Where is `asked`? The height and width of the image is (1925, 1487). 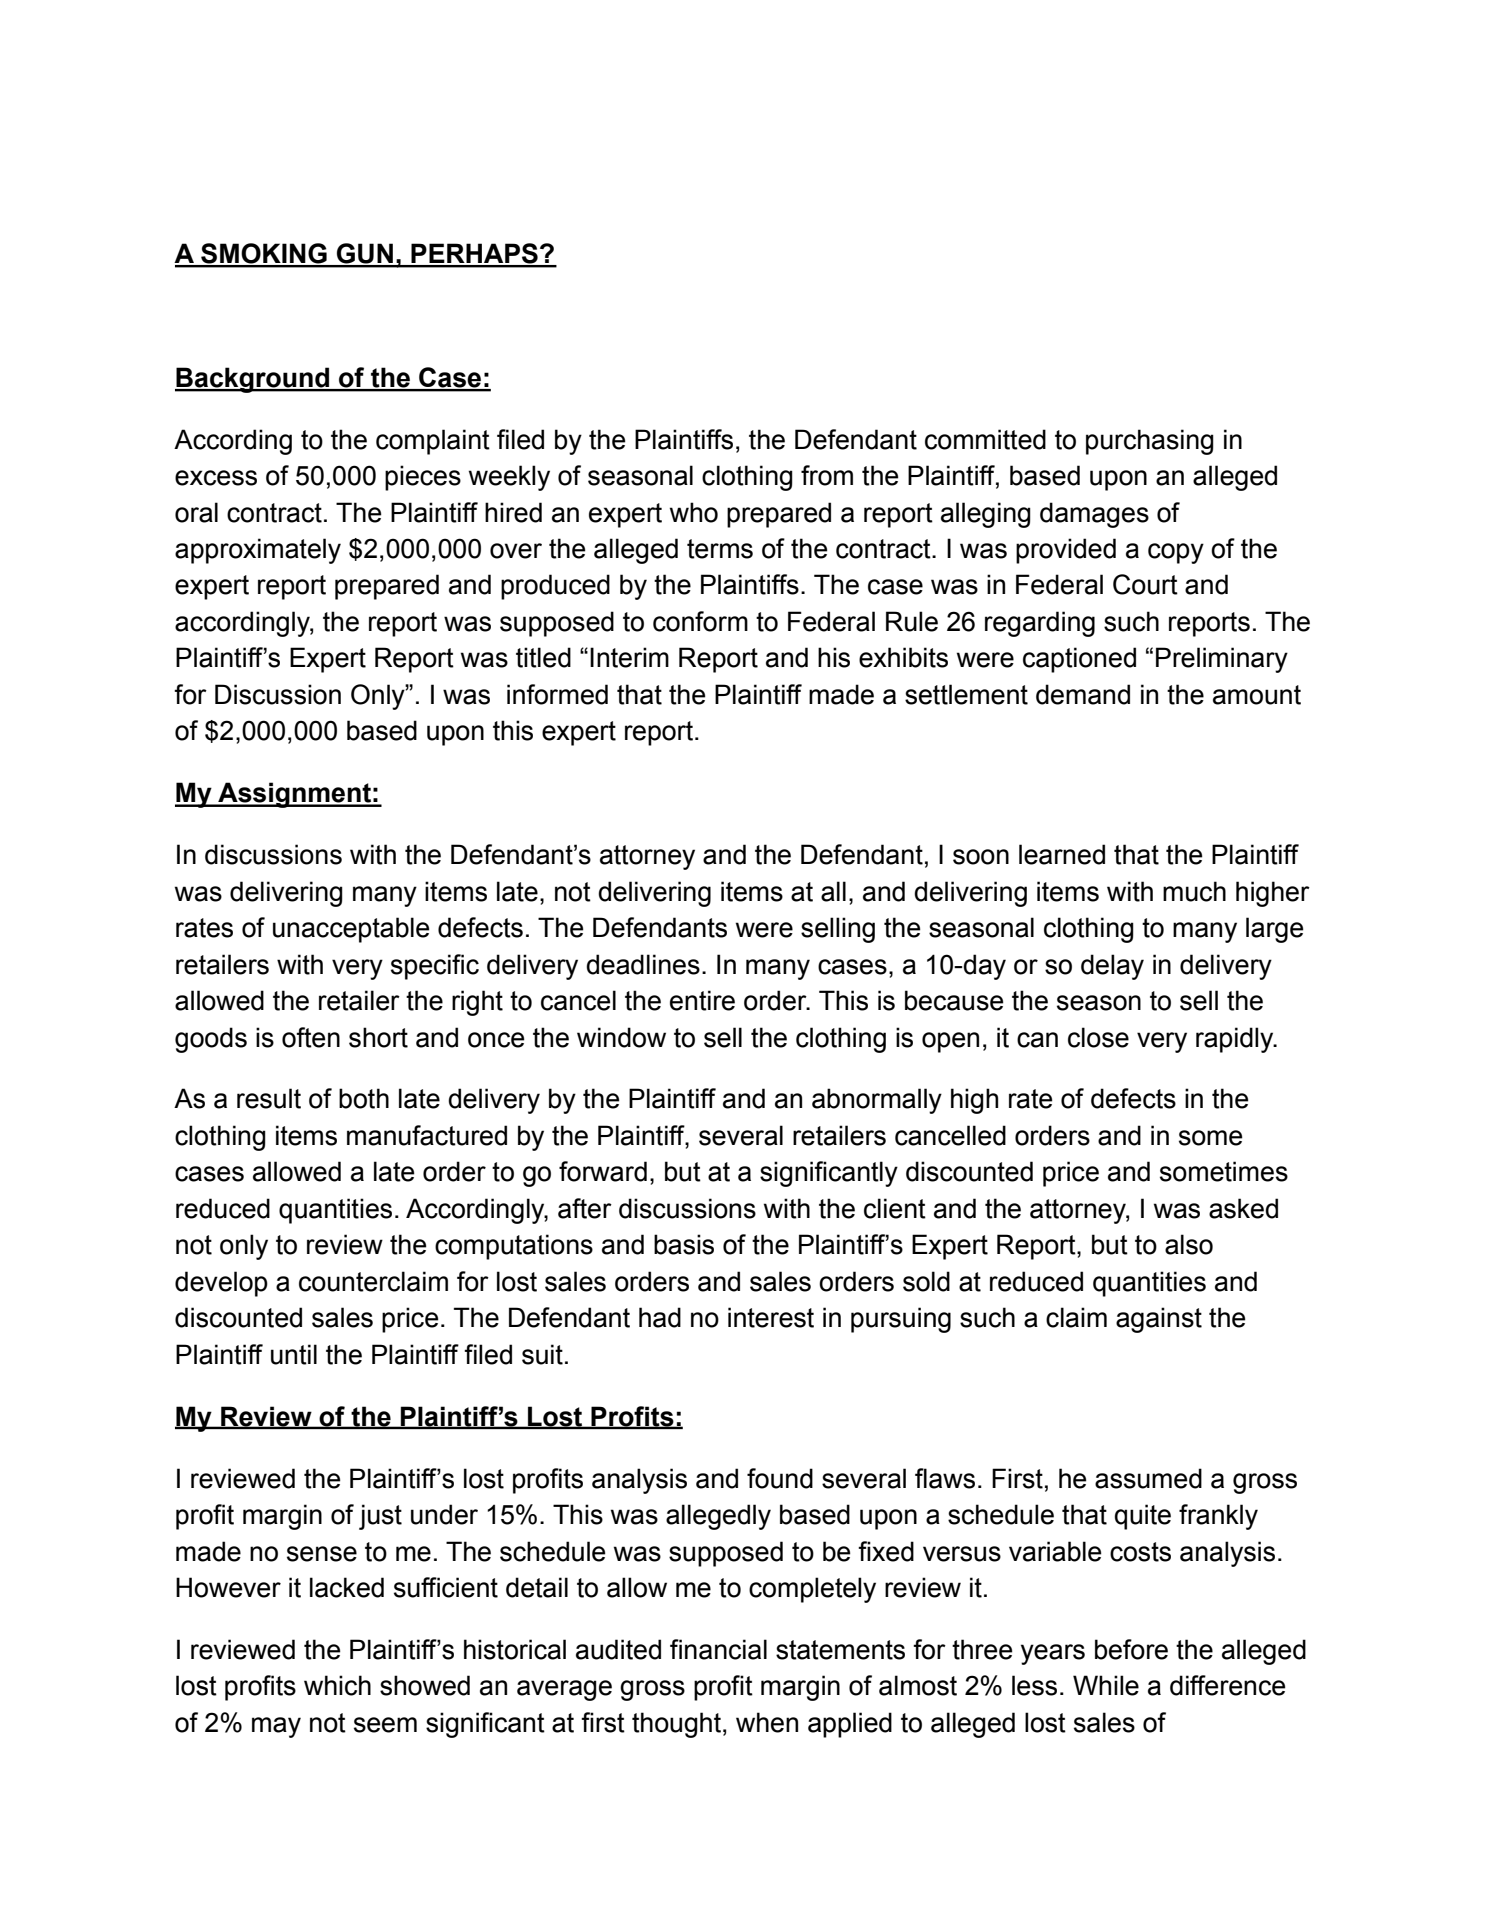 asked is located at coordinates (1243, 1208).
